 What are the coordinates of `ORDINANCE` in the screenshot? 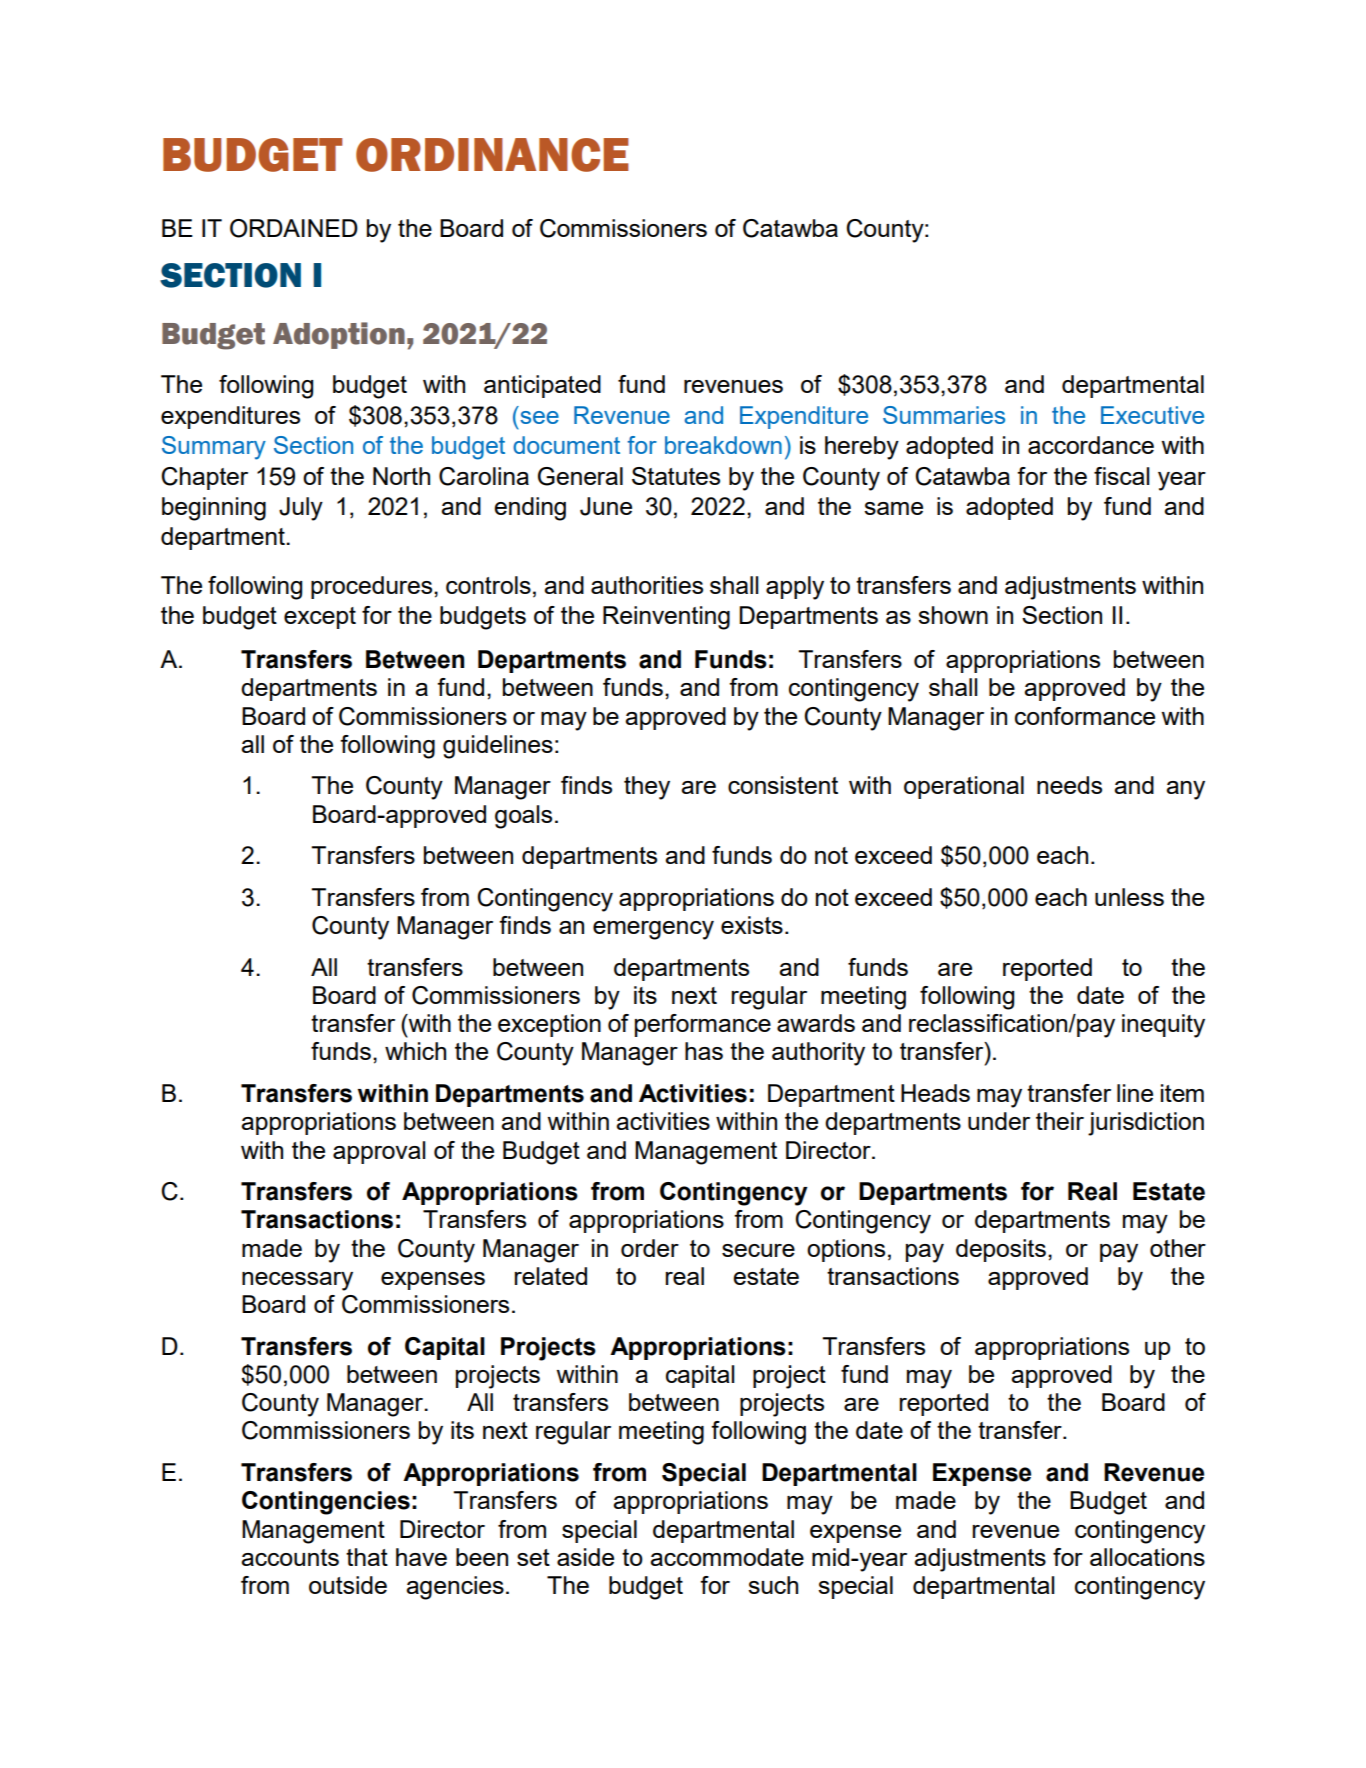 It's located at (492, 155).
